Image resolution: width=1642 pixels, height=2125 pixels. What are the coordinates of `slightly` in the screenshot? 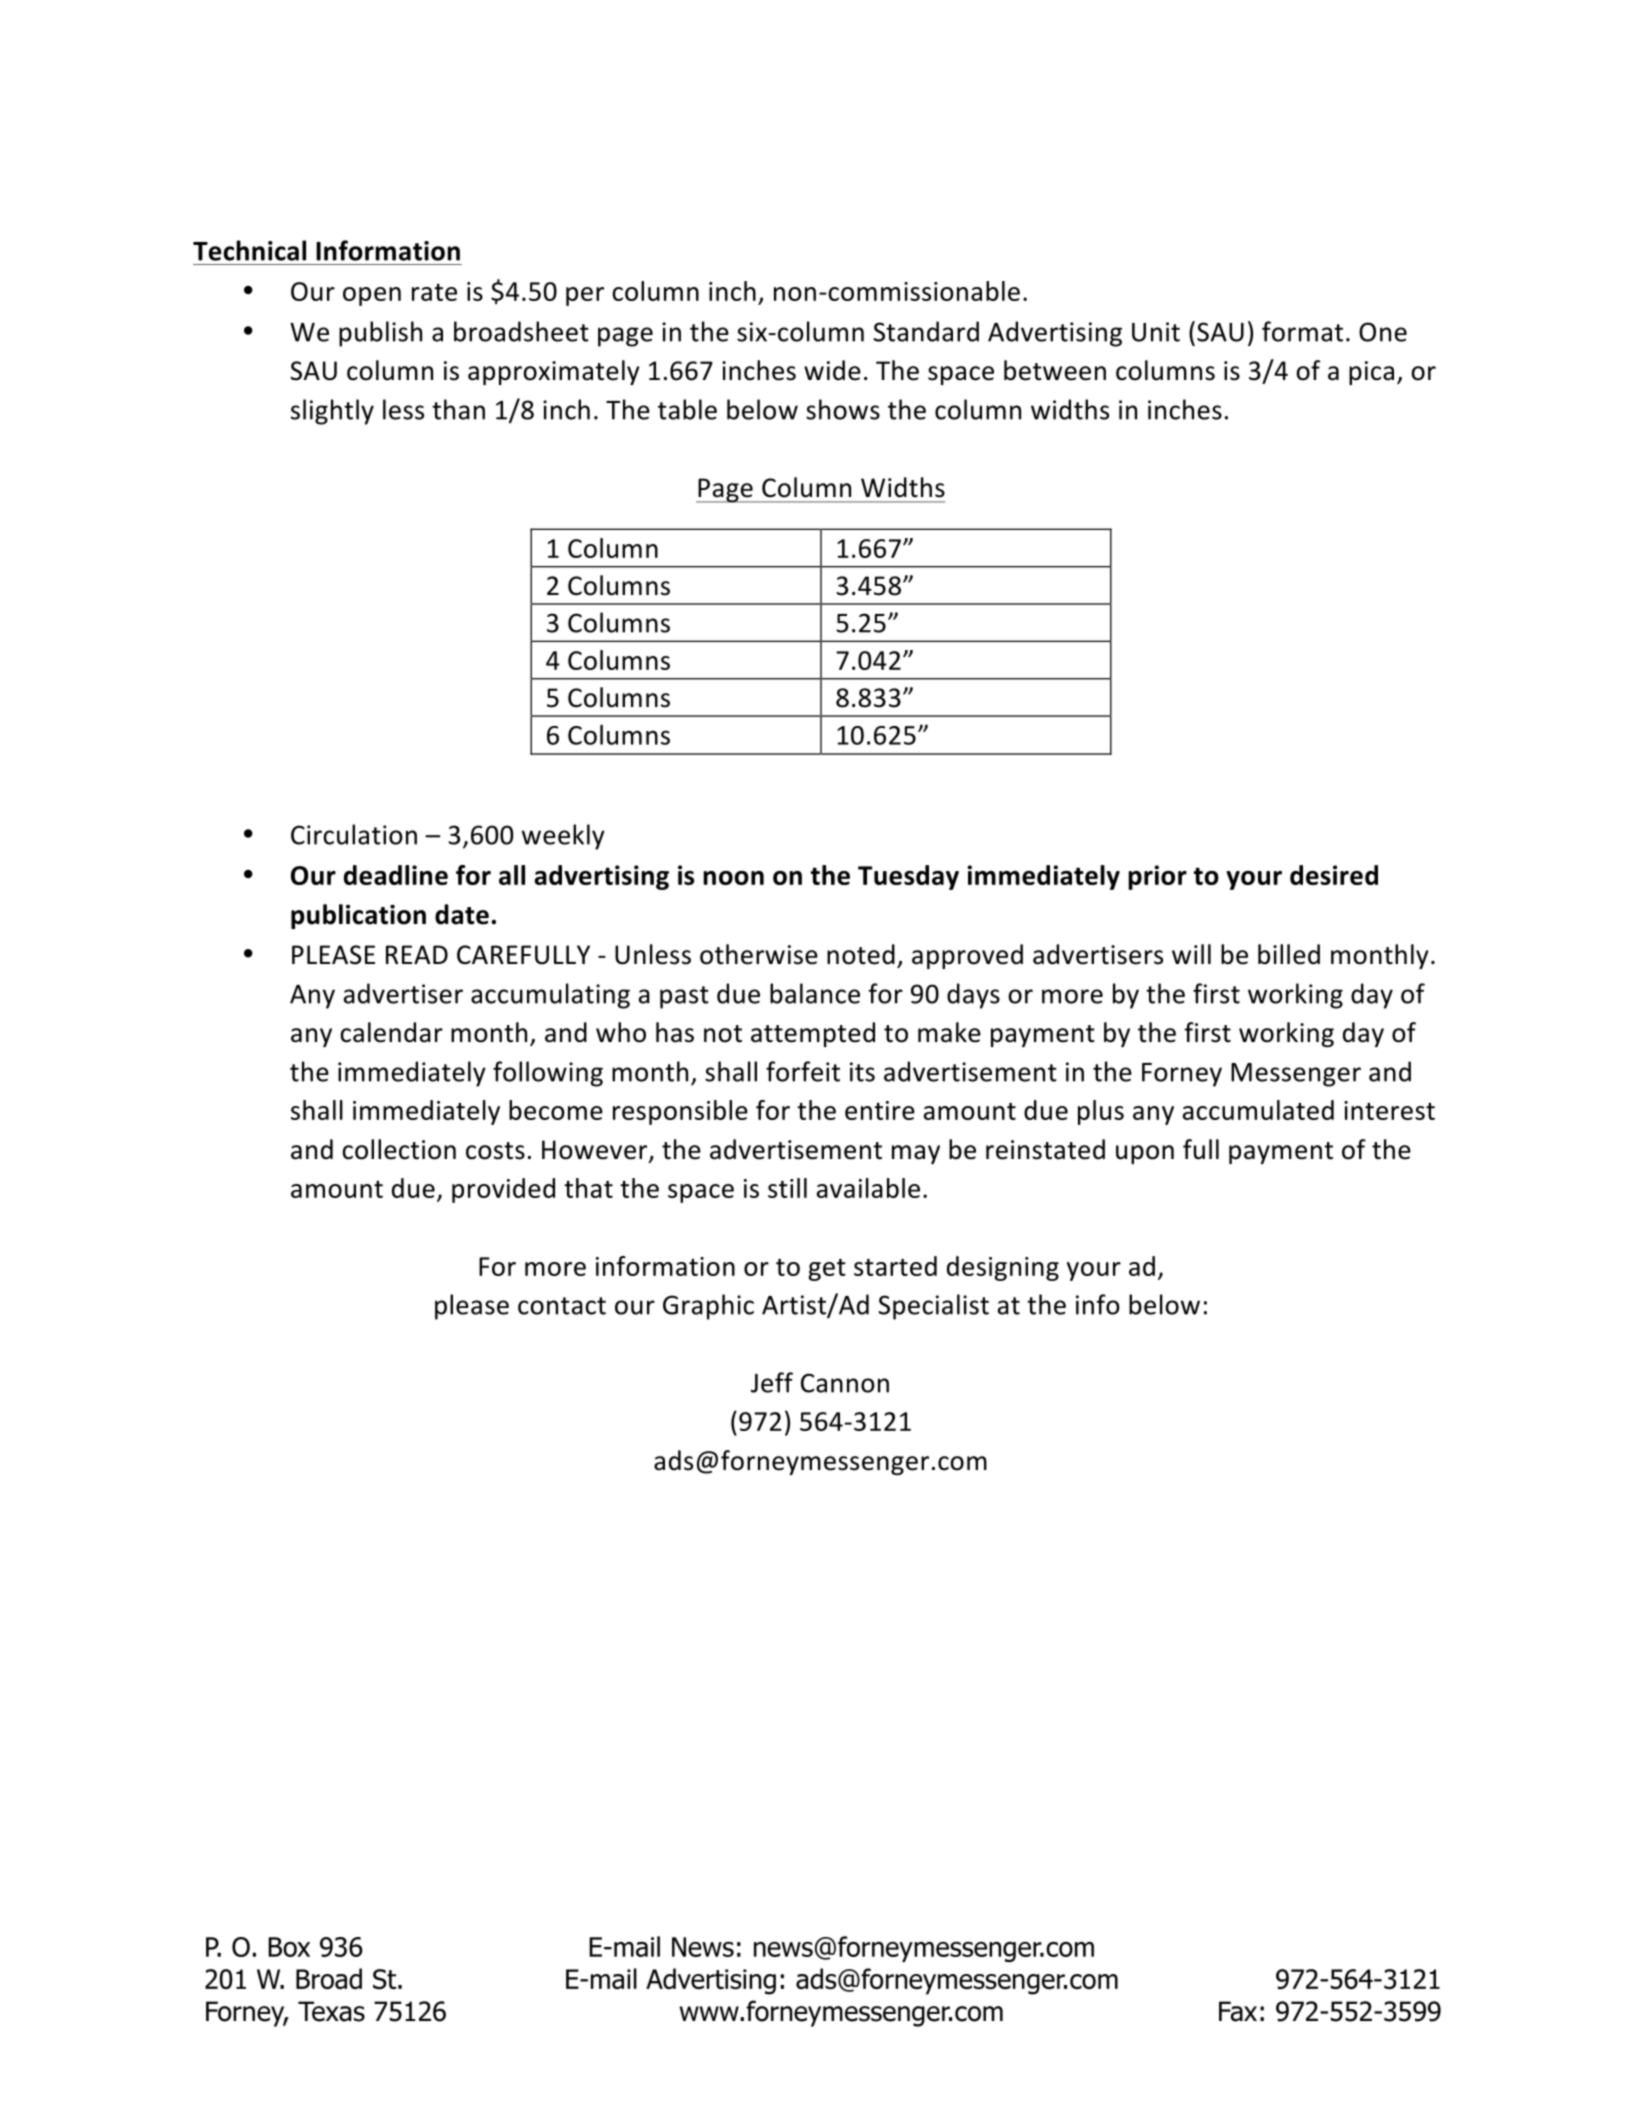 It's located at (332, 412).
